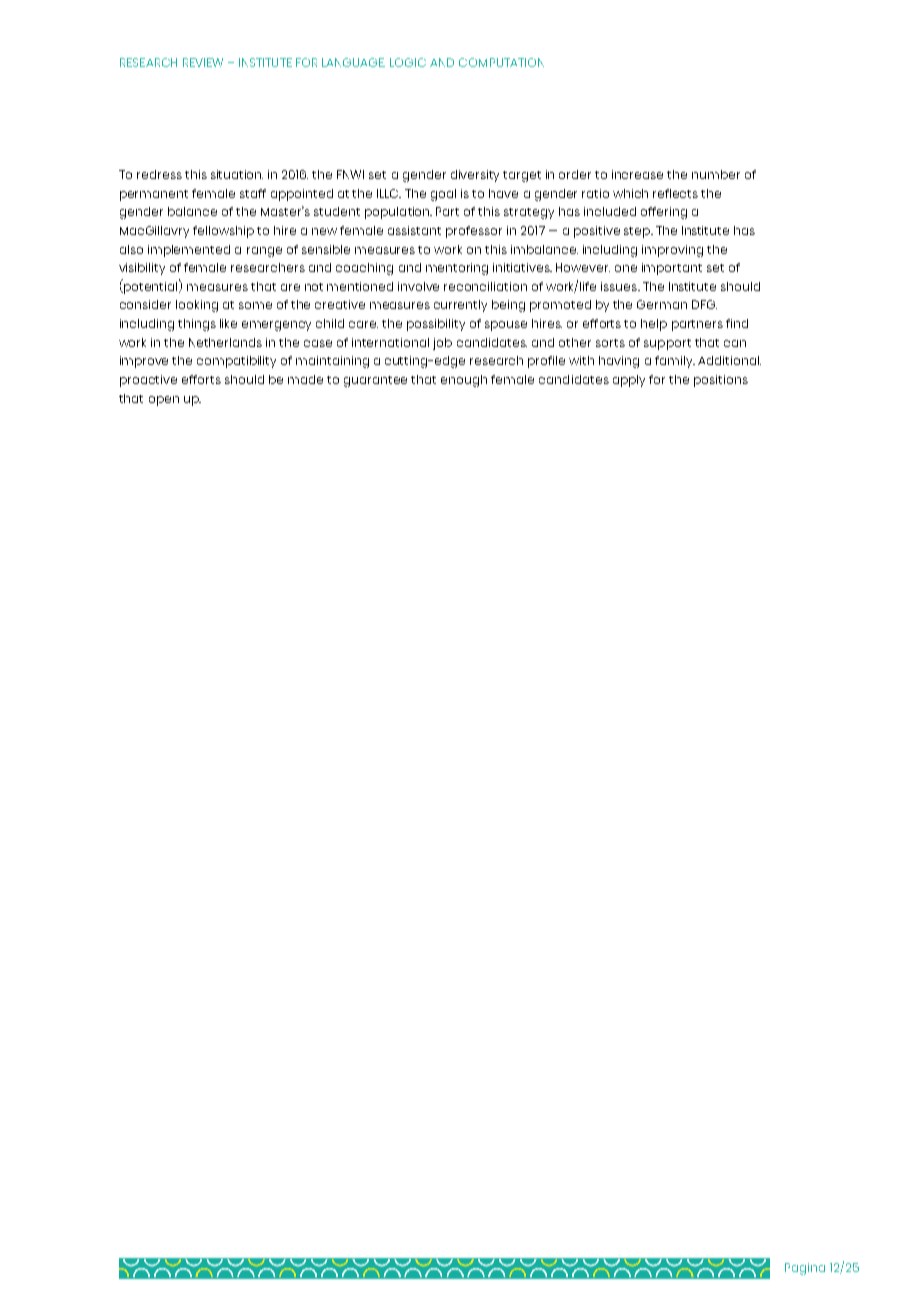  I want to click on guarantee, so click(375, 381).
